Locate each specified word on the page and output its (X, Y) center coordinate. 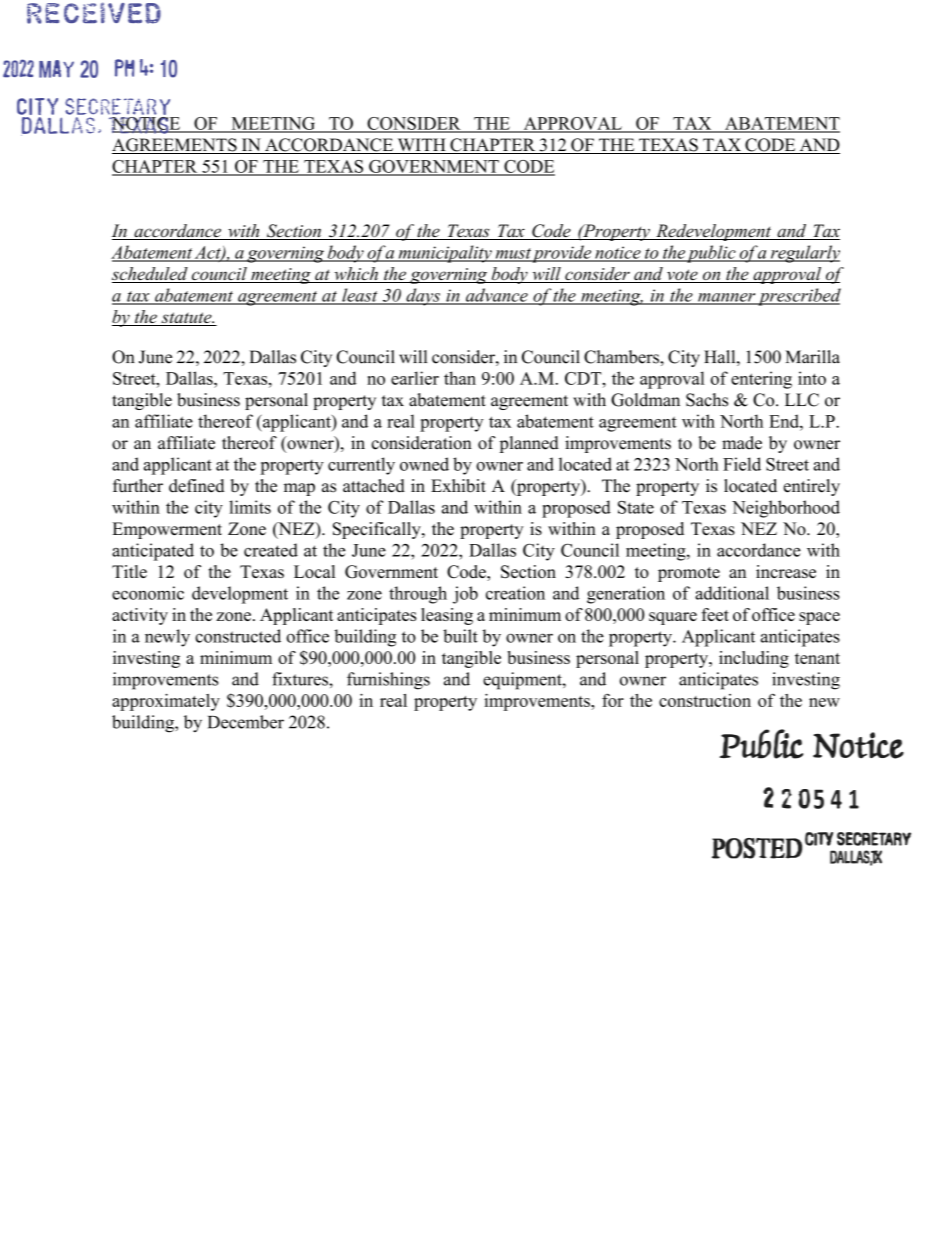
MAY (56, 69)
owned (424, 464)
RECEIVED (94, 13)
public (712, 254)
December (246, 722)
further (138, 486)
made (742, 443)
